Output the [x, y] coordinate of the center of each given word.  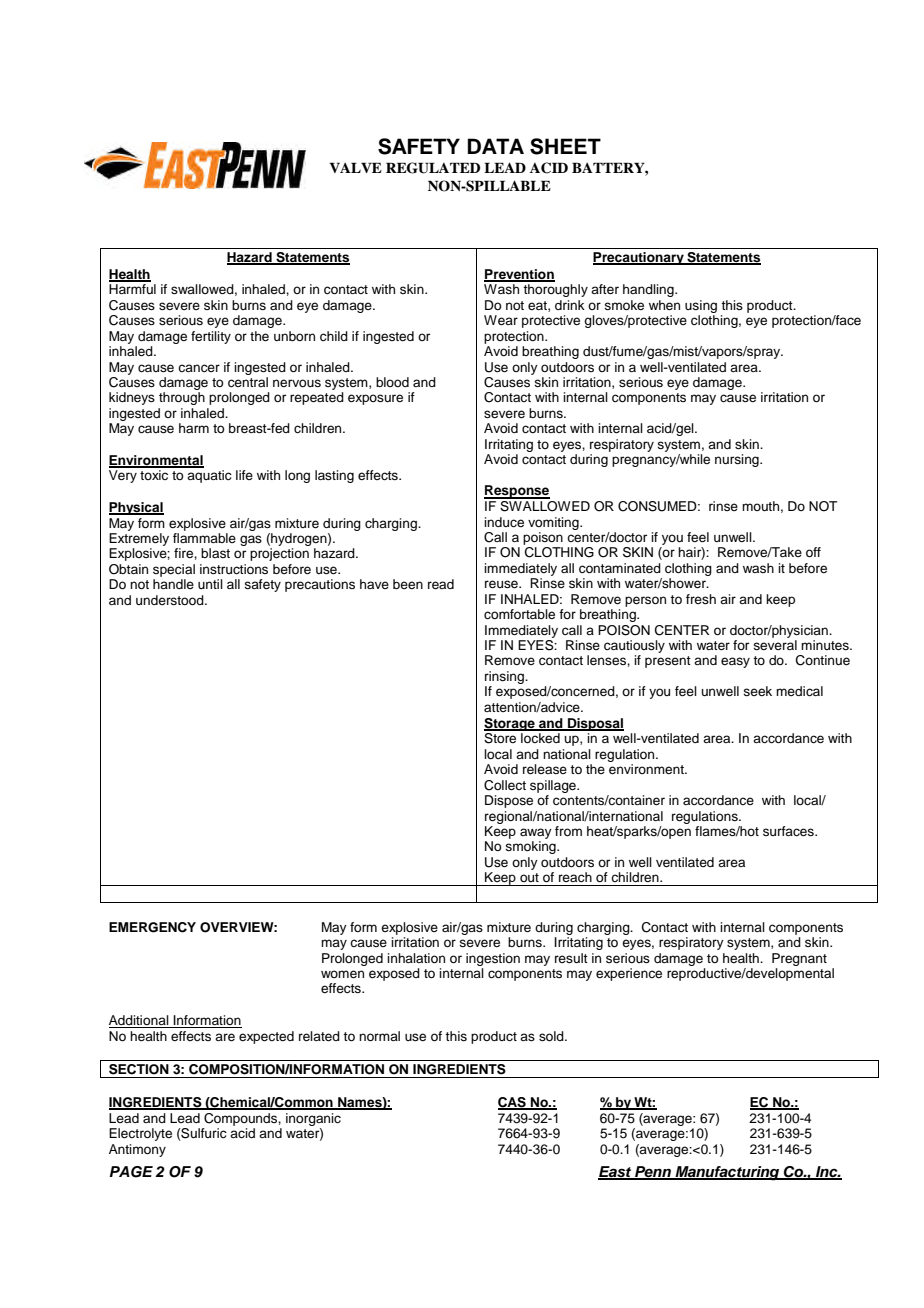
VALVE [355, 167]
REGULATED [433, 168]
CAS [513, 1103]
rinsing [505, 677]
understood [171, 600]
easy [735, 662]
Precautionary [639, 258]
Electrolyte [140, 1134]
